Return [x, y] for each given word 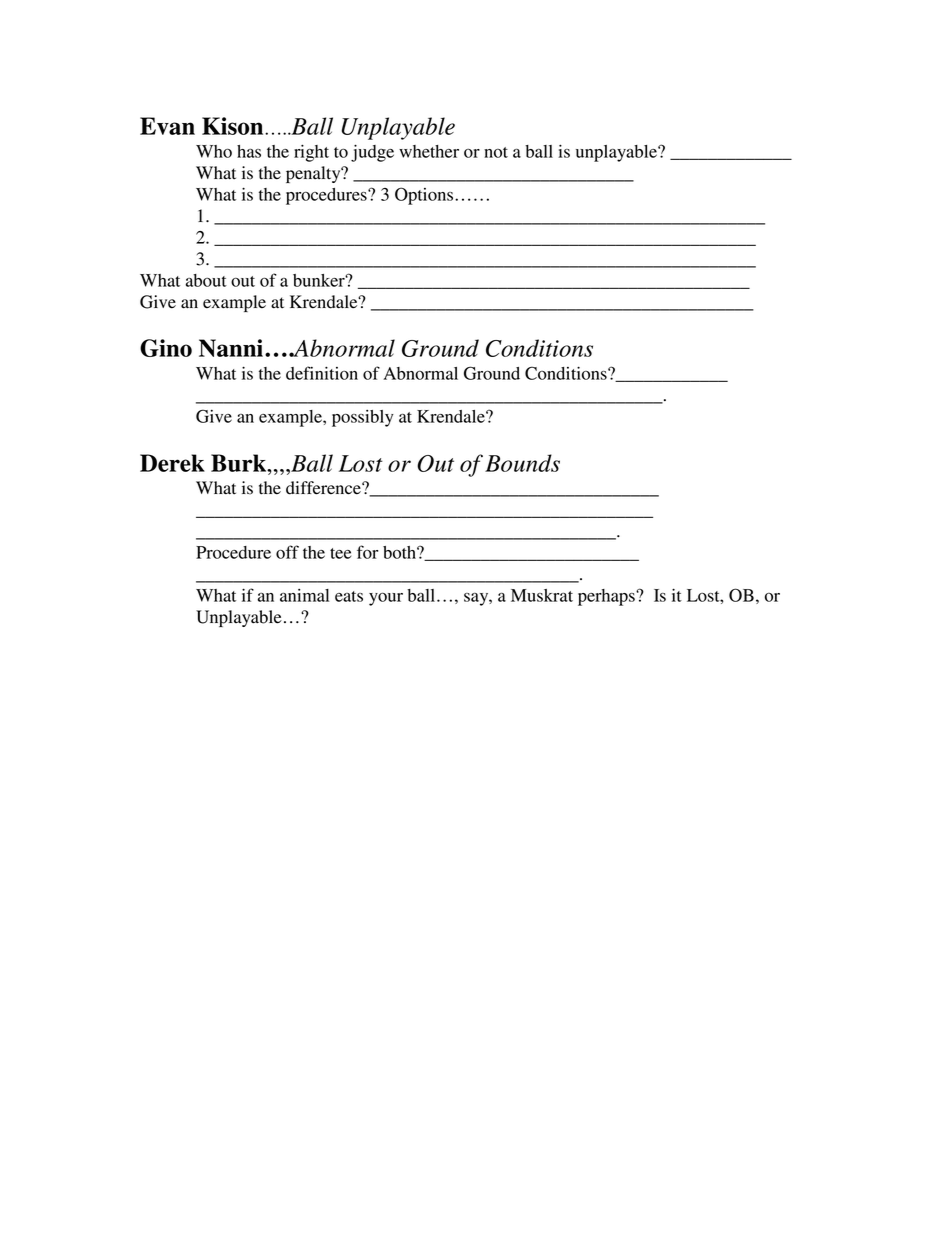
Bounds [522, 463]
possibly [363, 418]
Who [214, 151]
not [496, 152]
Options [424, 196]
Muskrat [542, 595]
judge [372, 153]
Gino [166, 348]
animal [304, 595]
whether [429, 151]
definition [322, 373]
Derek [172, 463]
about [206, 280]
